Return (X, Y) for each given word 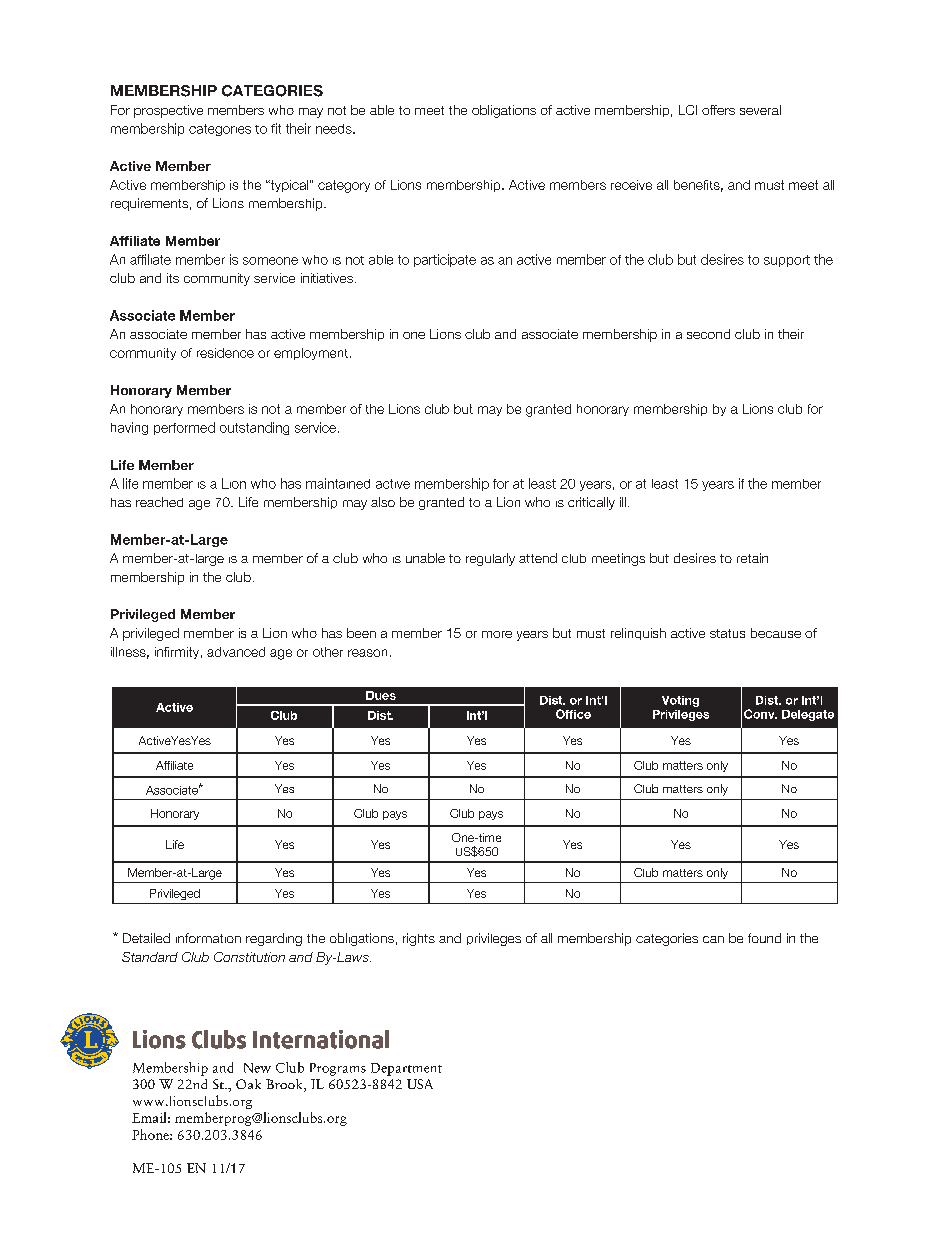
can (713, 939)
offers (718, 110)
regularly (490, 559)
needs (335, 129)
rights (419, 939)
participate (445, 260)
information (208, 938)
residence (225, 353)
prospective (168, 111)
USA (420, 1084)
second (708, 334)
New (257, 1068)
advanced (236, 652)
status (727, 633)
